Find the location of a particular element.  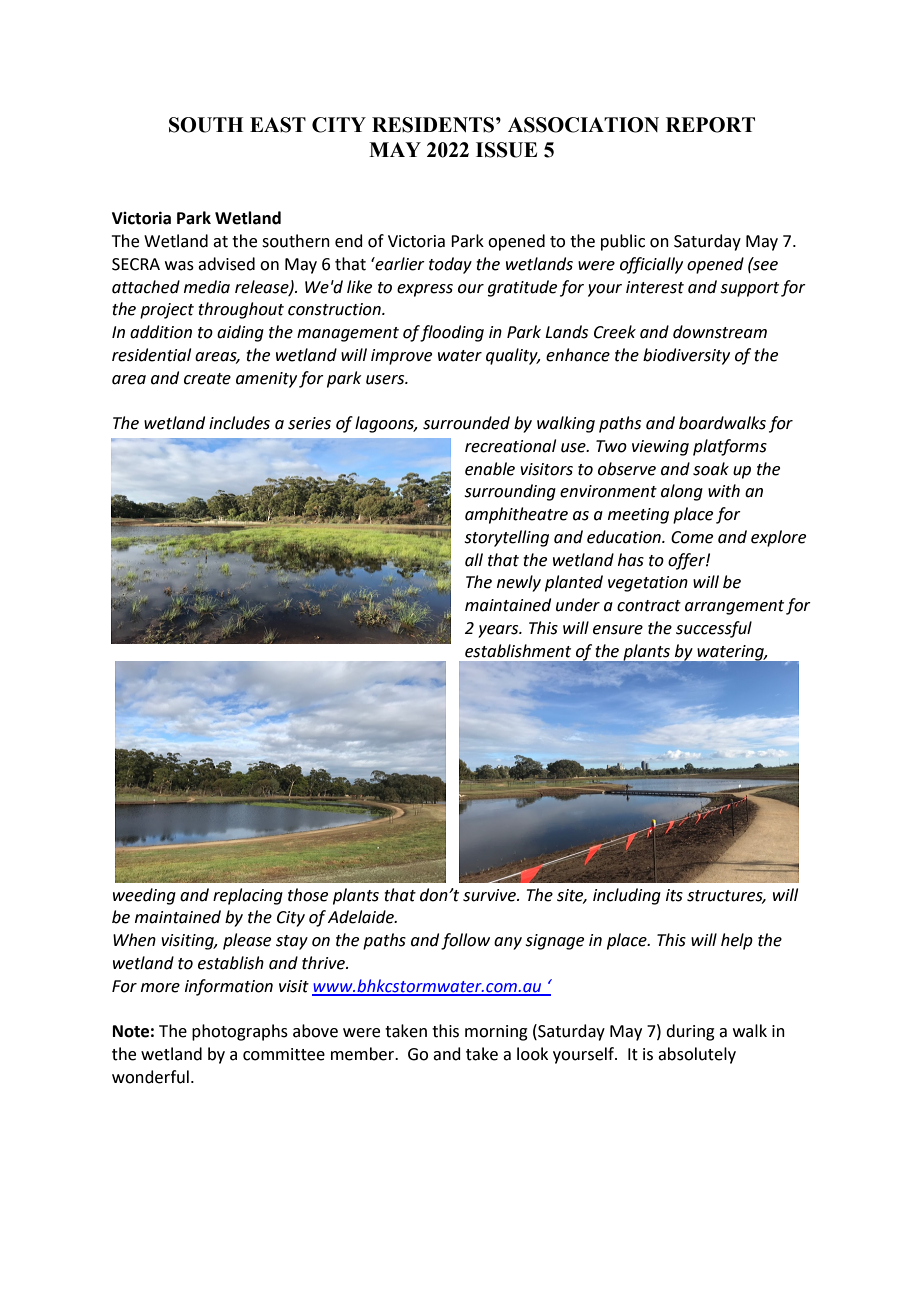

years is located at coordinates (499, 631).
